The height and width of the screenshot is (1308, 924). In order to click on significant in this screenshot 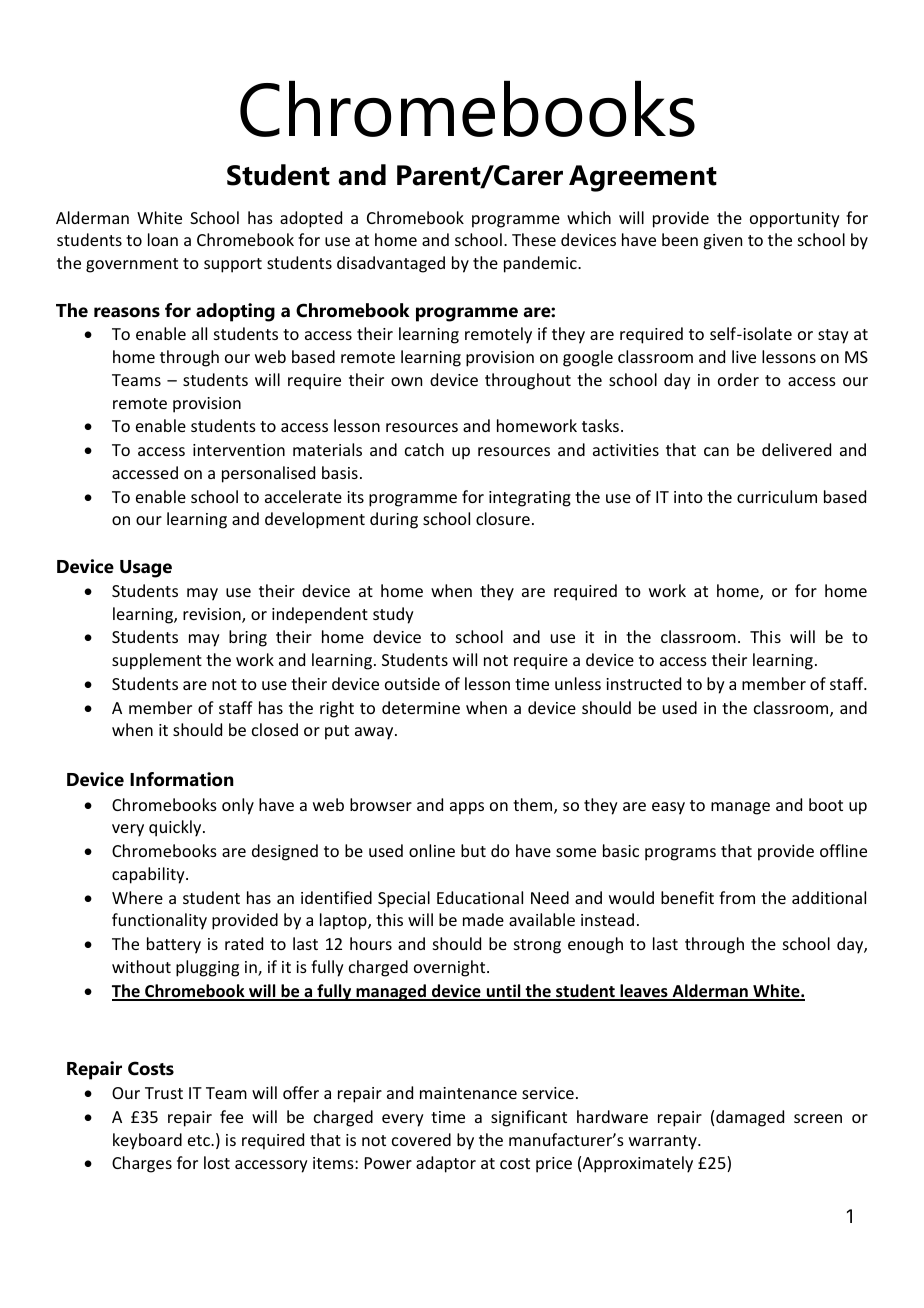, I will do `click(529, 1118)`.
